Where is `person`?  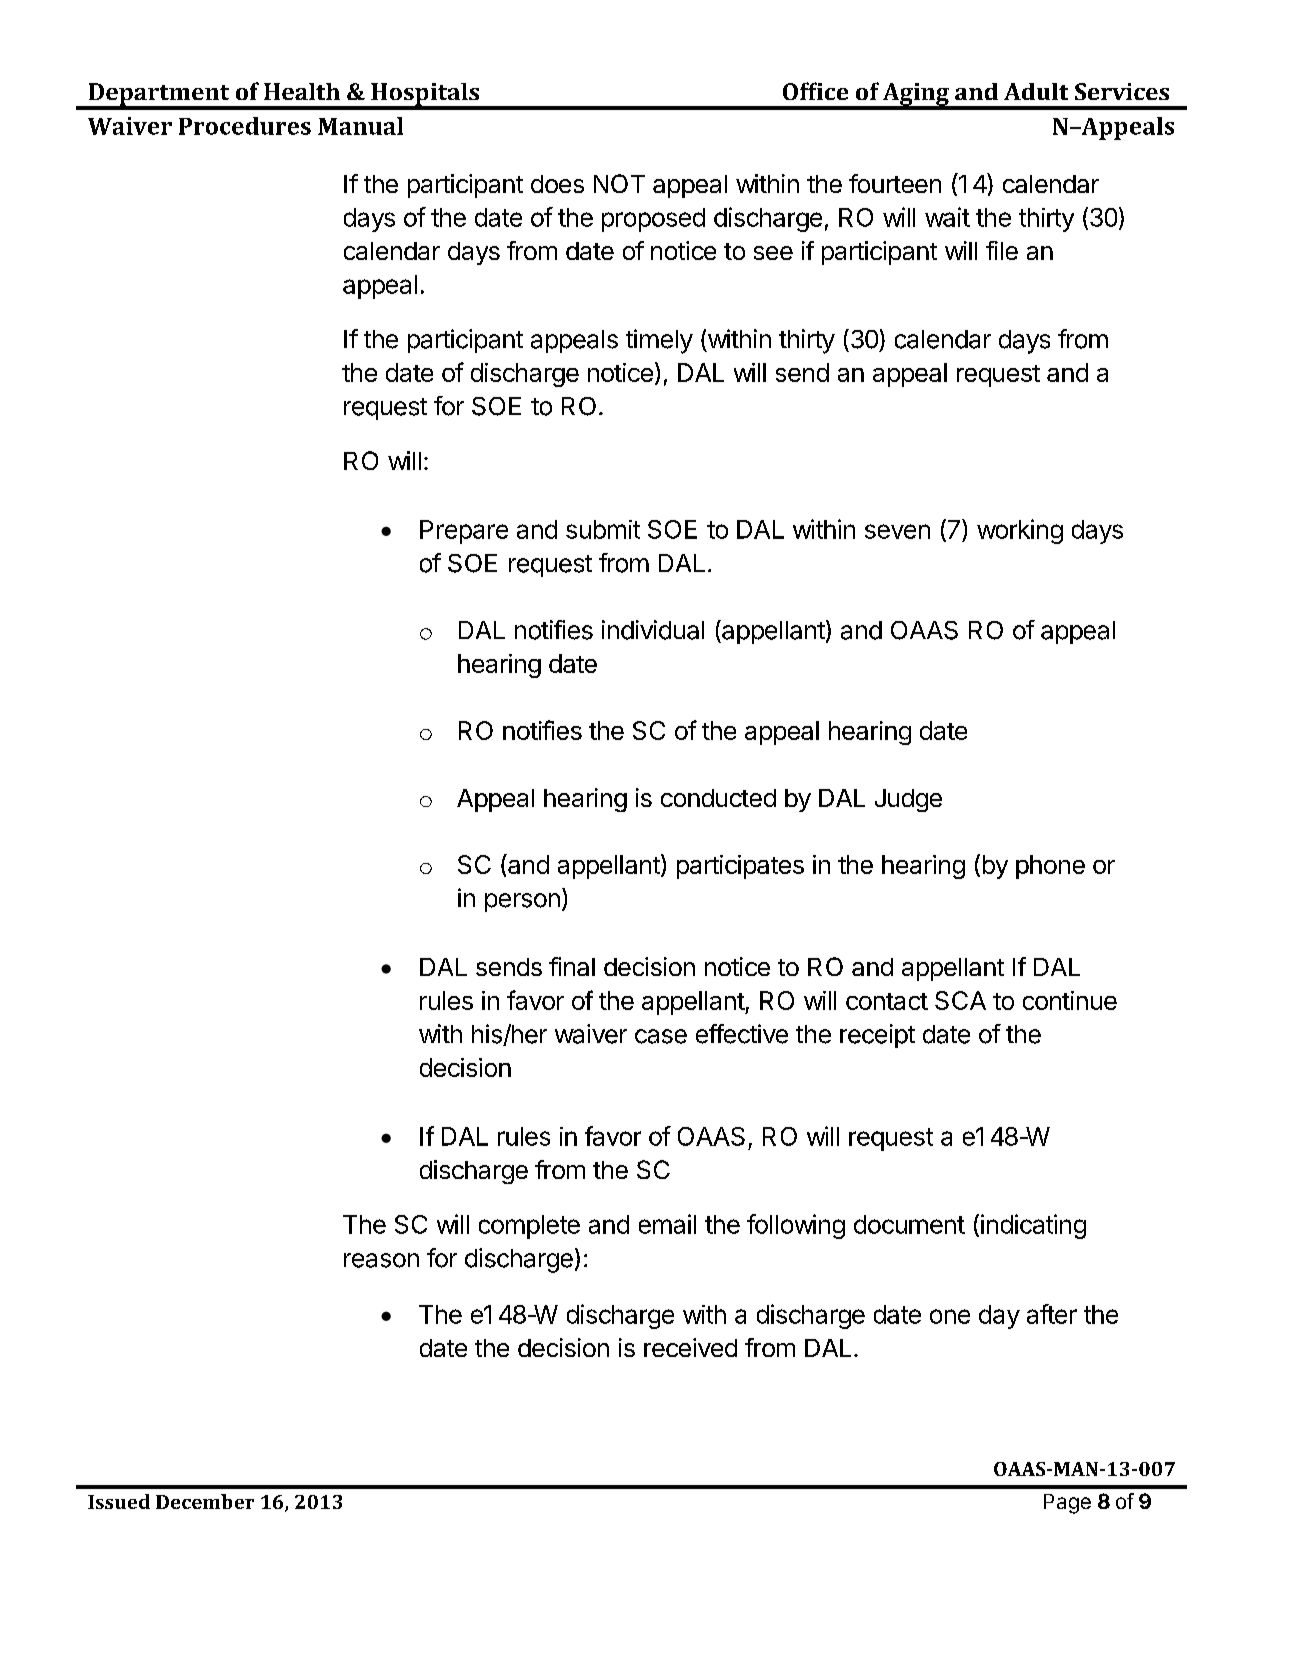 person is located at coordinates (522, 902).
